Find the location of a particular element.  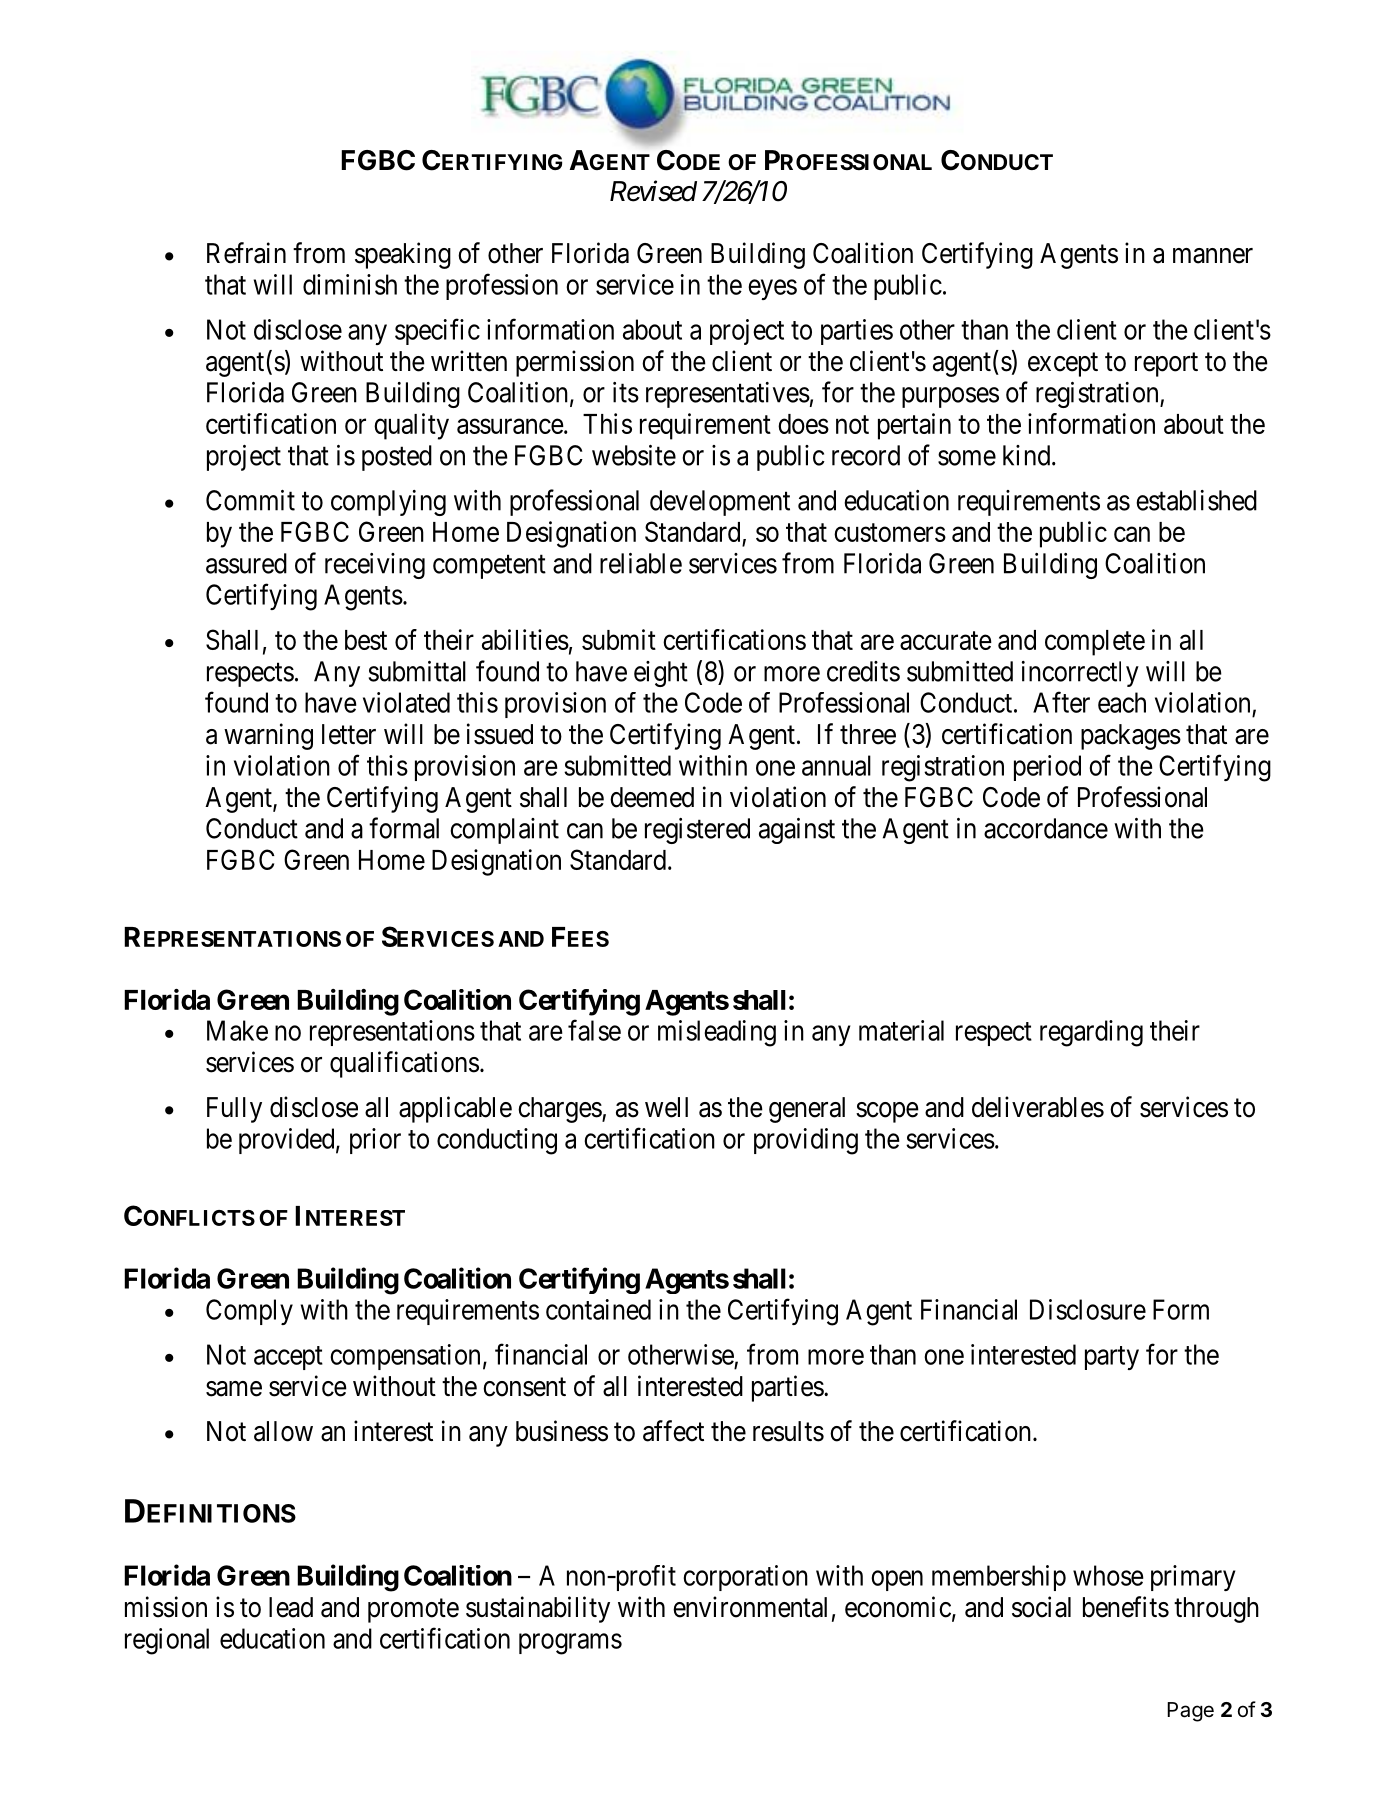

except is located at coordinates (1063, 365).
